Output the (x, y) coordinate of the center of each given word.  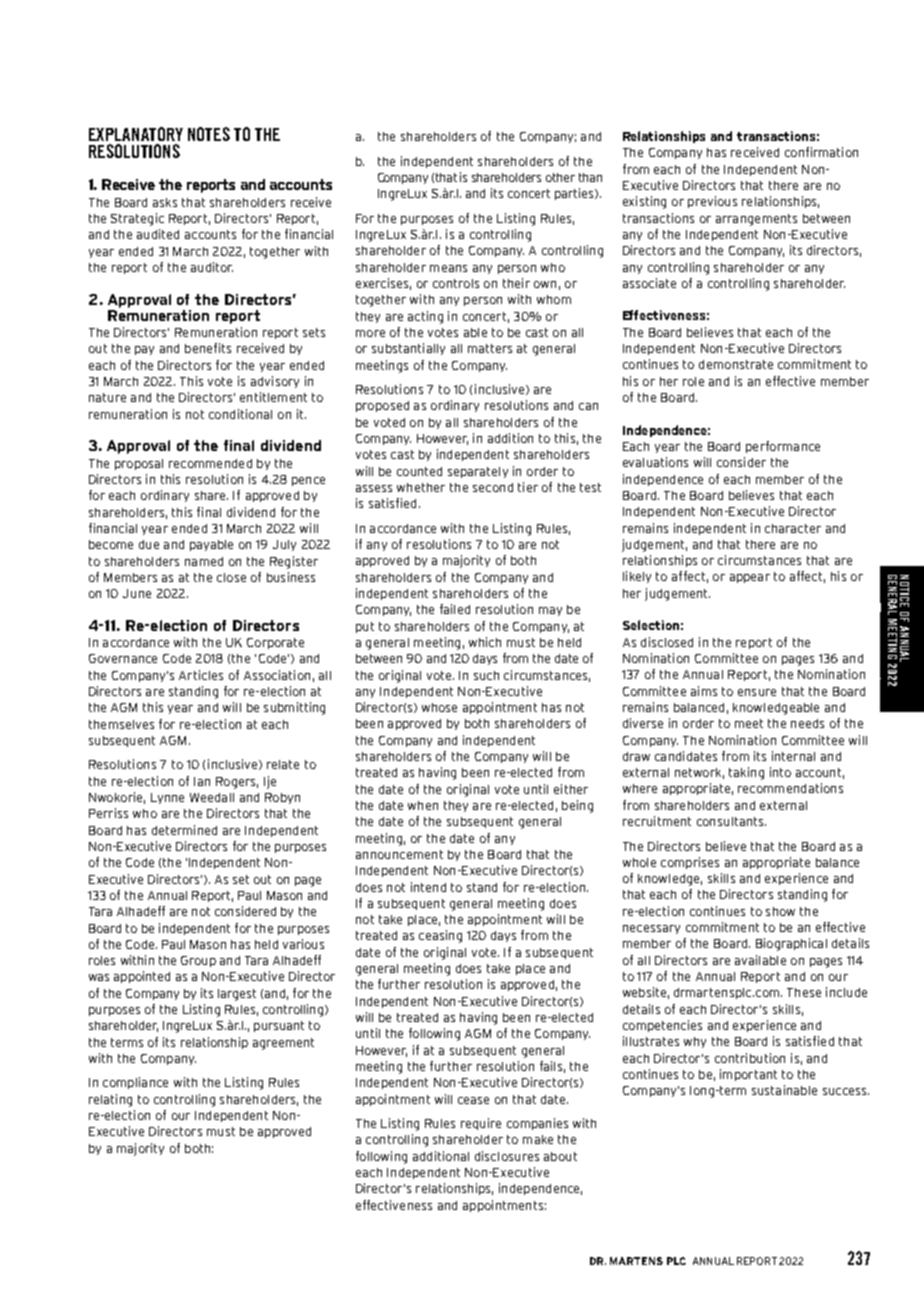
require (481, 1124)
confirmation (821, 152)
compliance (135, 1083)
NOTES (209, 134)
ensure (757, 692)
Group (198, 961)
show (780, 911)
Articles (201, 675)
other (560, 177)
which (485, 642)
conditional (240, 414)
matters (490, 348)
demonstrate (736, 364)
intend (428, 887)
